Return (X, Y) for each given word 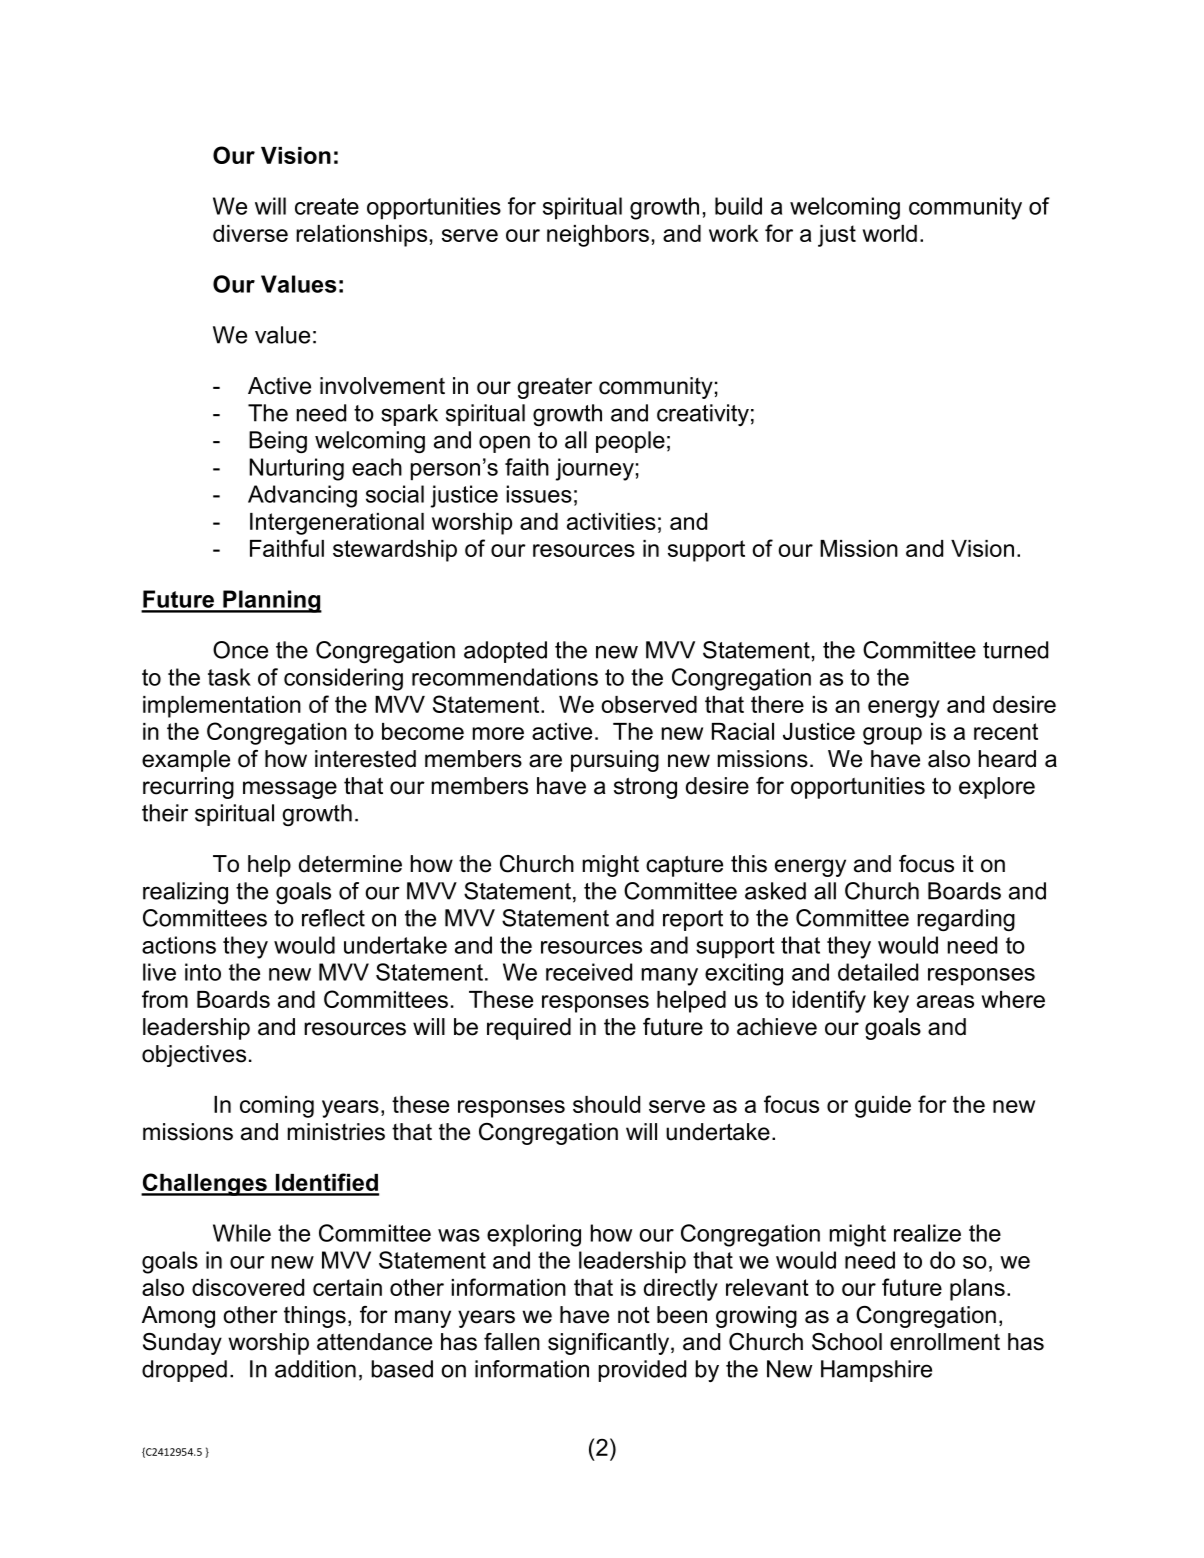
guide (883, 1107)
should (606, 1104)
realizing (185, 893)
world (890, 233)
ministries (336, 1132)
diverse (250, 233)
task (229, 677)
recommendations (505, 677)
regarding (966, 920)
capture (684, 866)
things (315, 1317)
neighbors (598, 236)
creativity (703, 415)
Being (278, 442)
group (892, 736)
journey (595, 469)
